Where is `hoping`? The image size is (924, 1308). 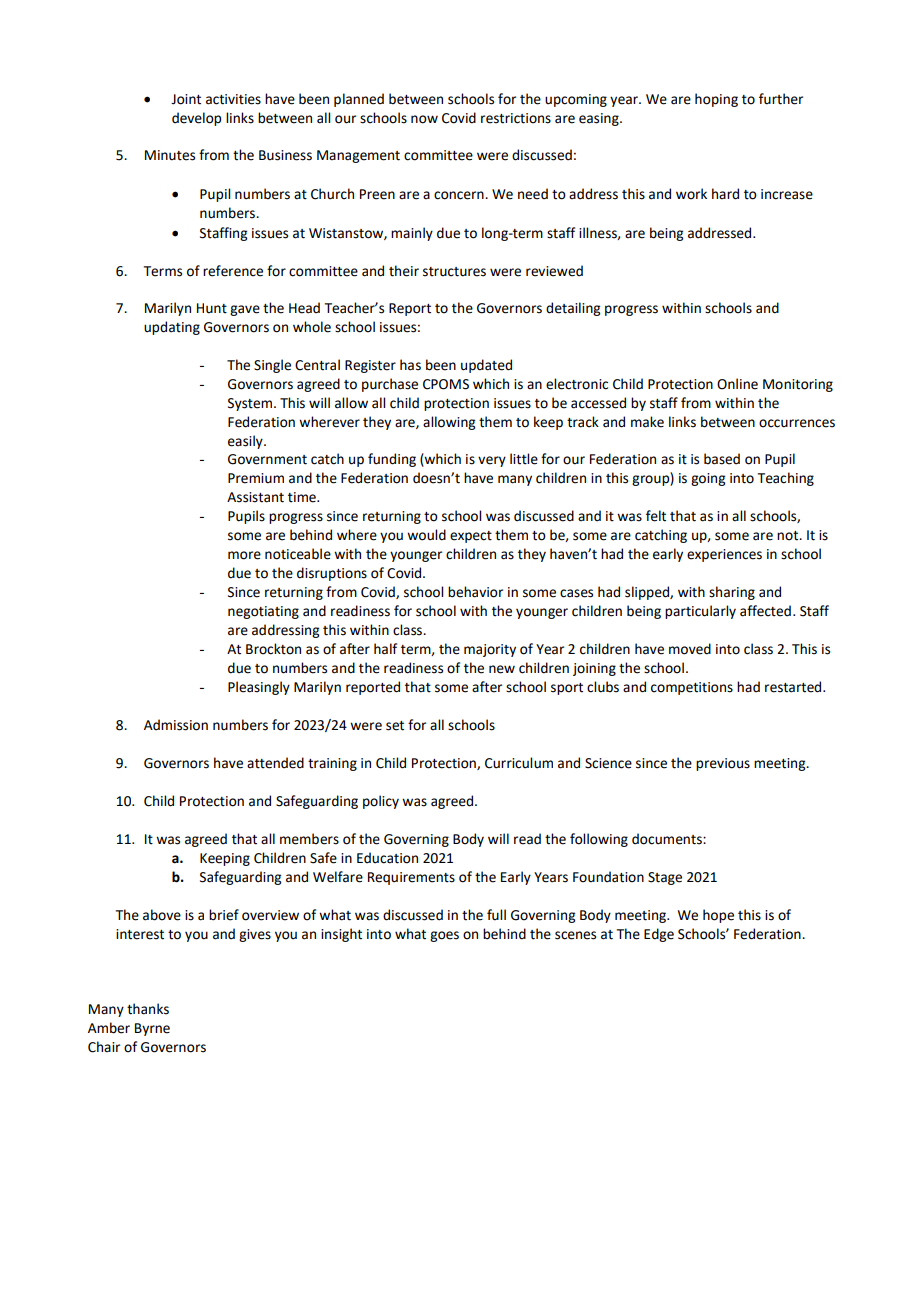 hoping is located at coordinates (716, 100).
